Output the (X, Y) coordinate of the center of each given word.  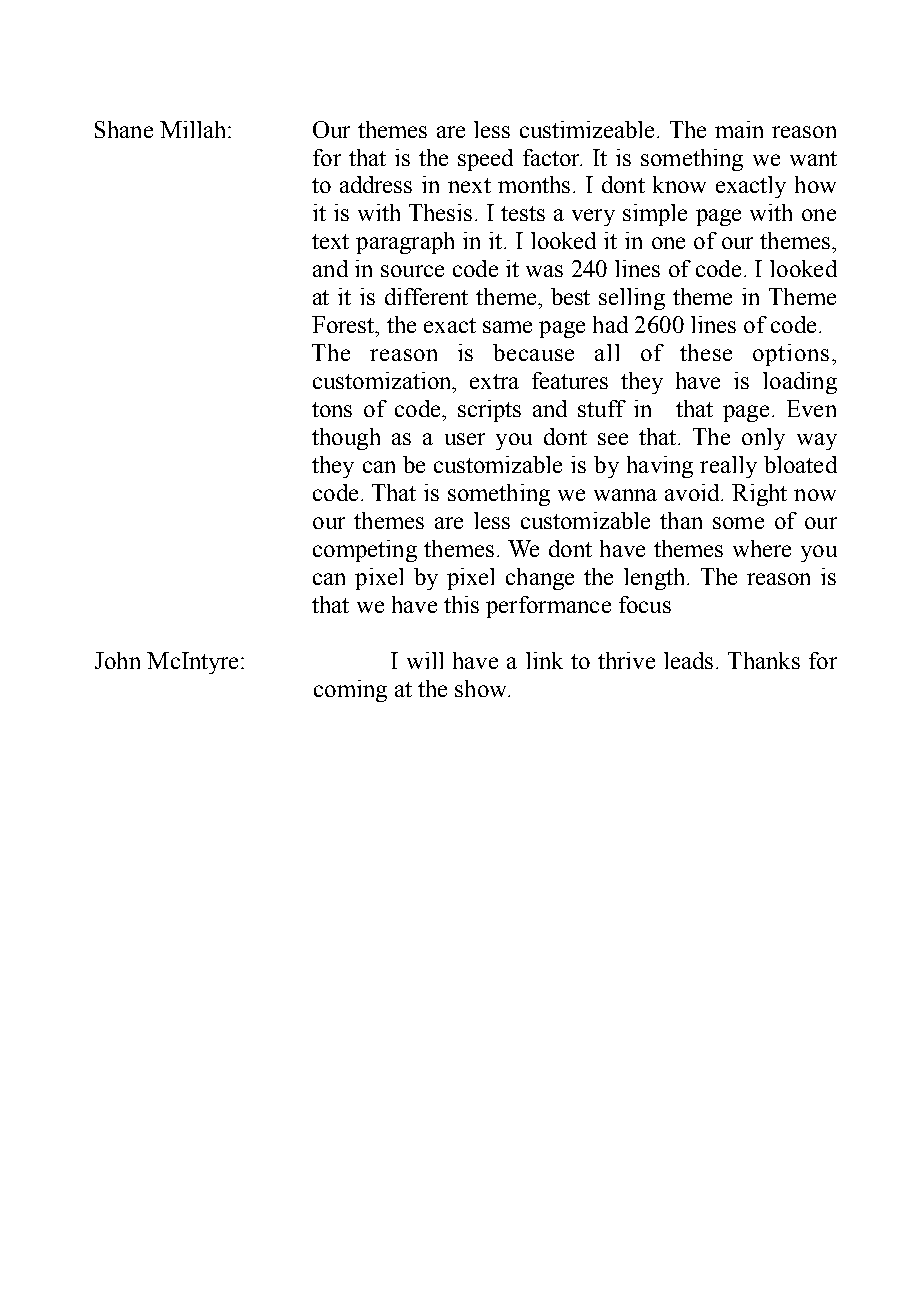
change (540, 579)
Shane (124, 129)
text (330, 241)
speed (485, 160)
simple (655, 215)
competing (365, 551)
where (762, 548)
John (117, 660)
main (739, 129)
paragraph (405, 243)
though (346, 439)
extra (494, 381)
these (706, 352)
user (465, 439)
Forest (344, 324)
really (728, 467)
